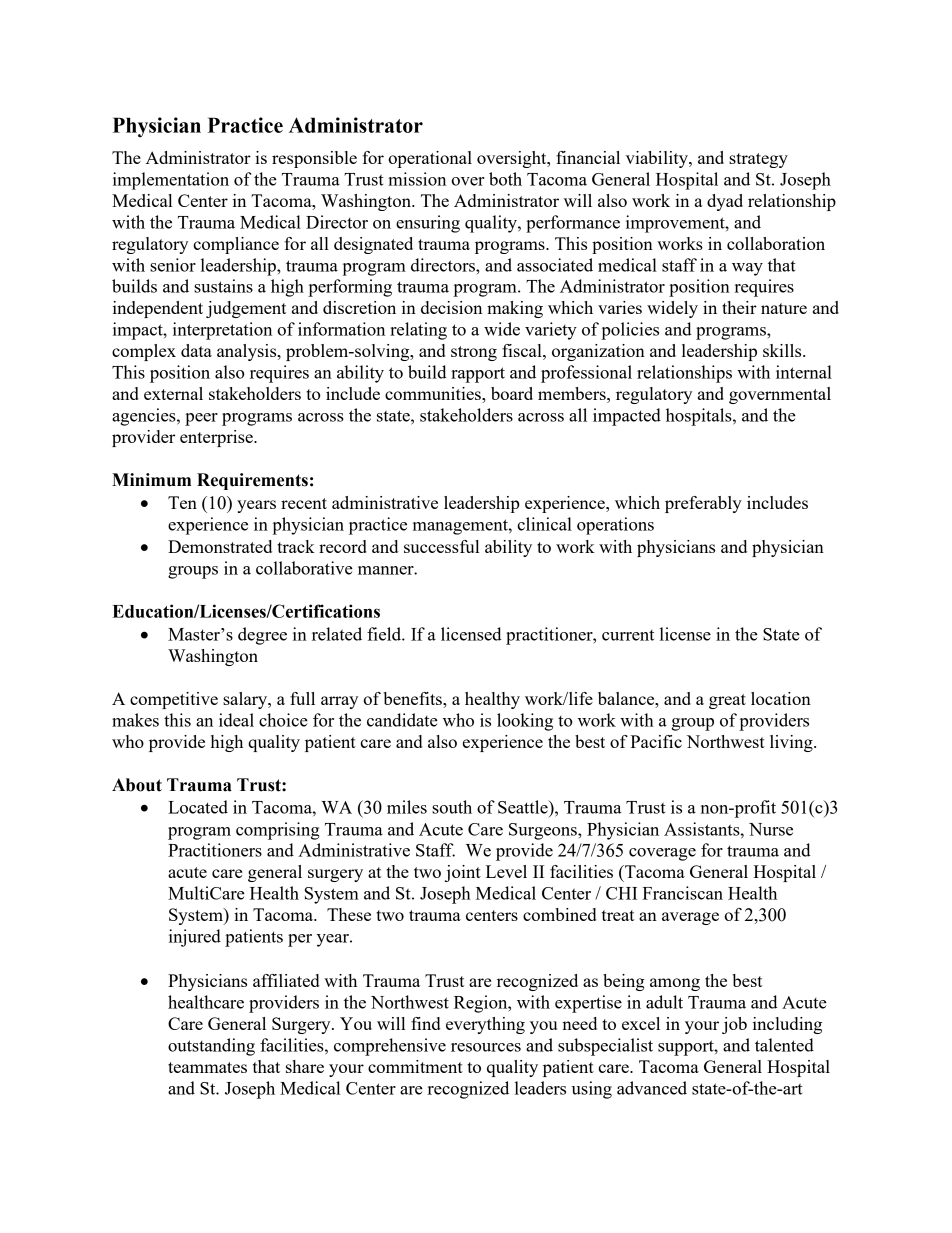  I want to click on preferably, so click(703, 504).
